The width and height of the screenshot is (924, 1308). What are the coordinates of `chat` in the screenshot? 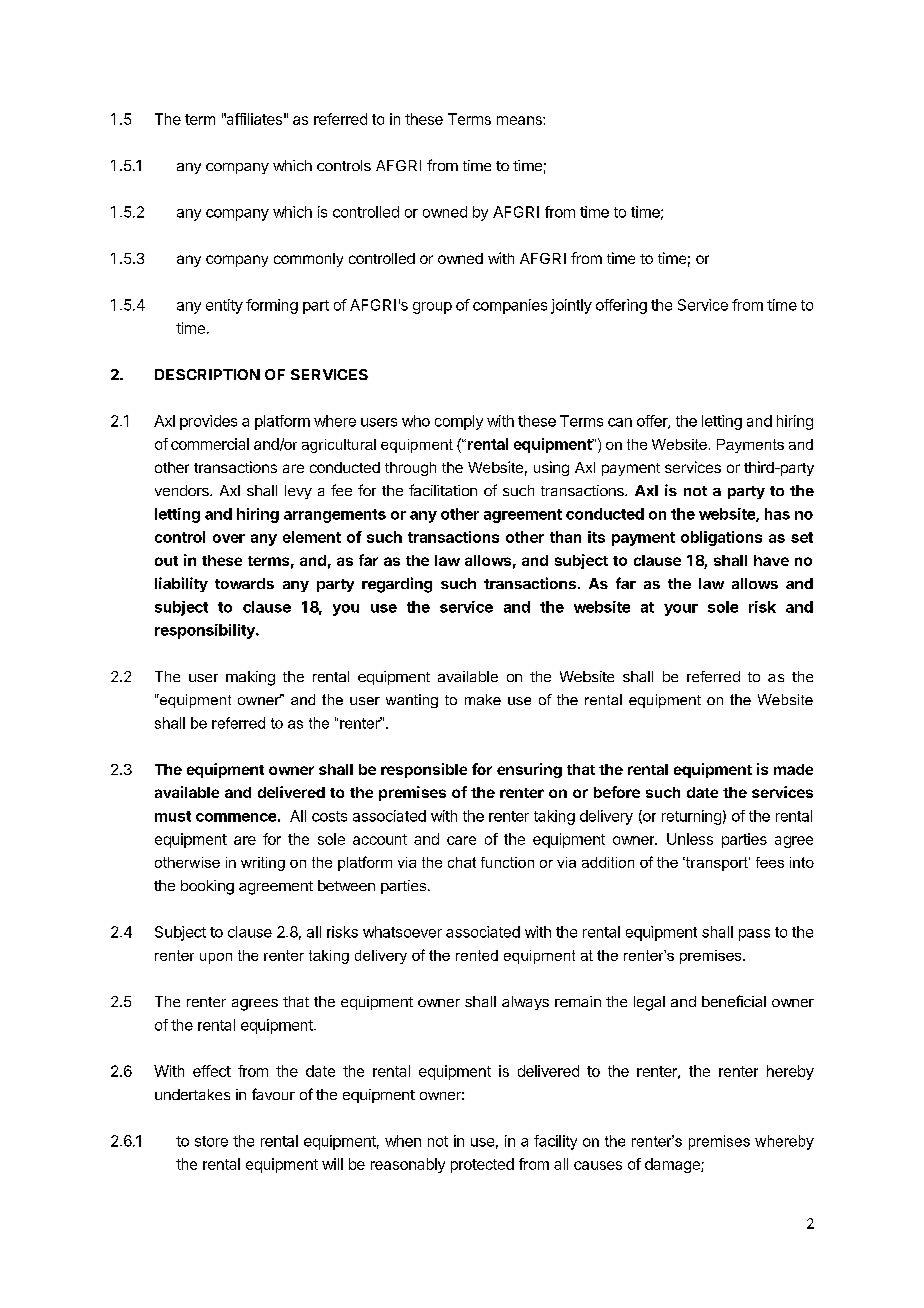 It's located at (462, 862).
